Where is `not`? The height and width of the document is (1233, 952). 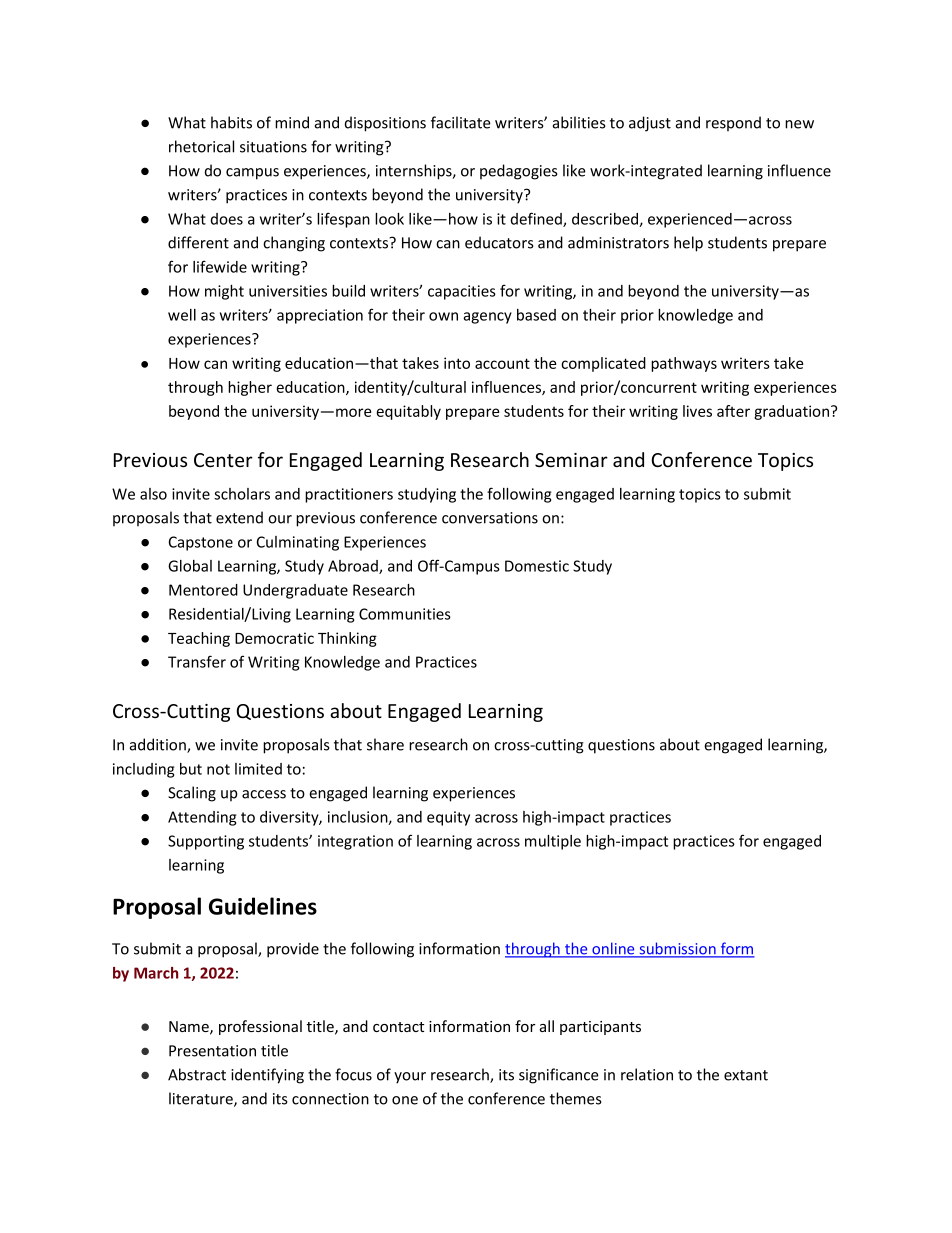 not is located at coordinates (218, 769).
